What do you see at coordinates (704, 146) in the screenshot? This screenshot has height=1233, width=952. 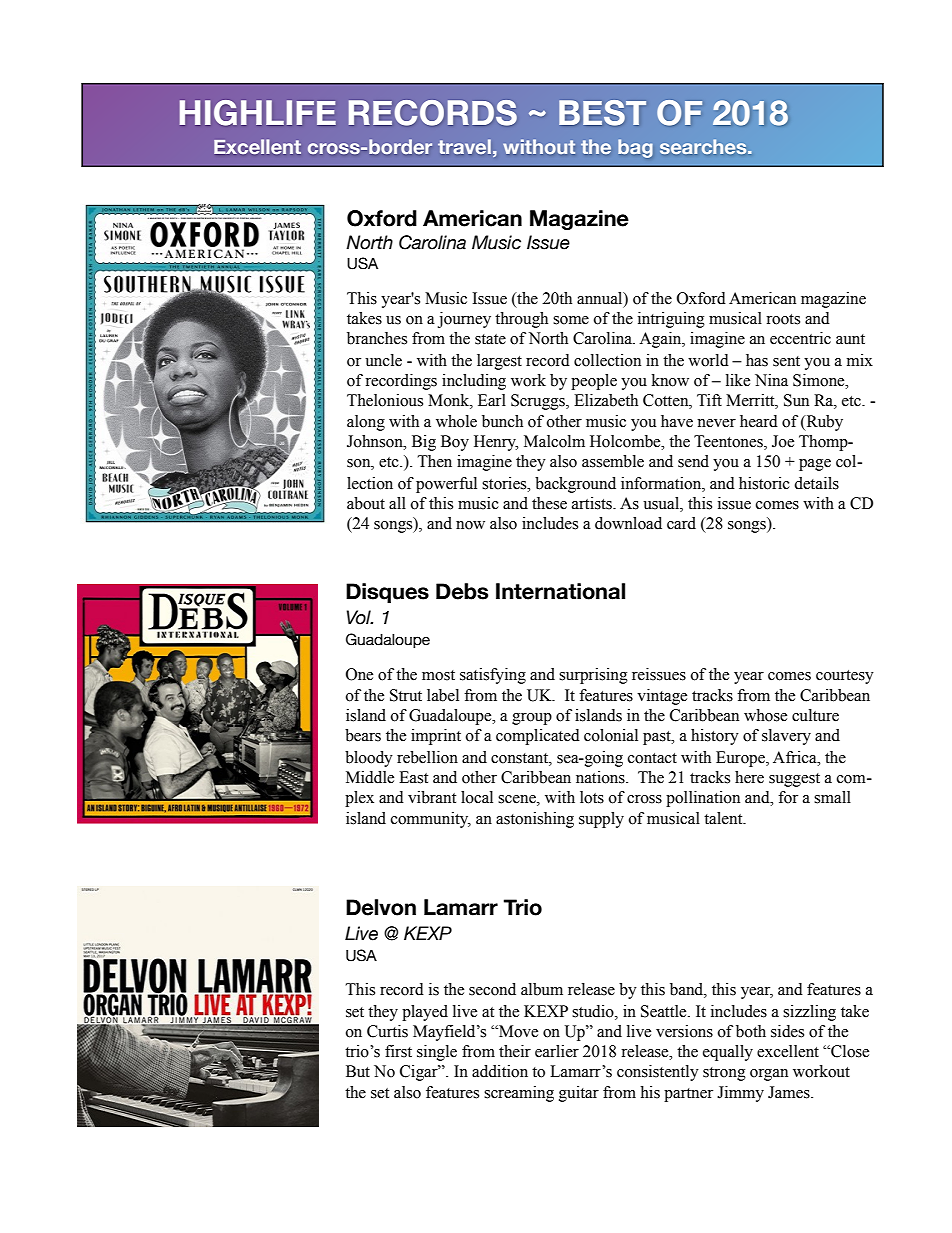 I see `searches` at bounding box center [704, 146].
